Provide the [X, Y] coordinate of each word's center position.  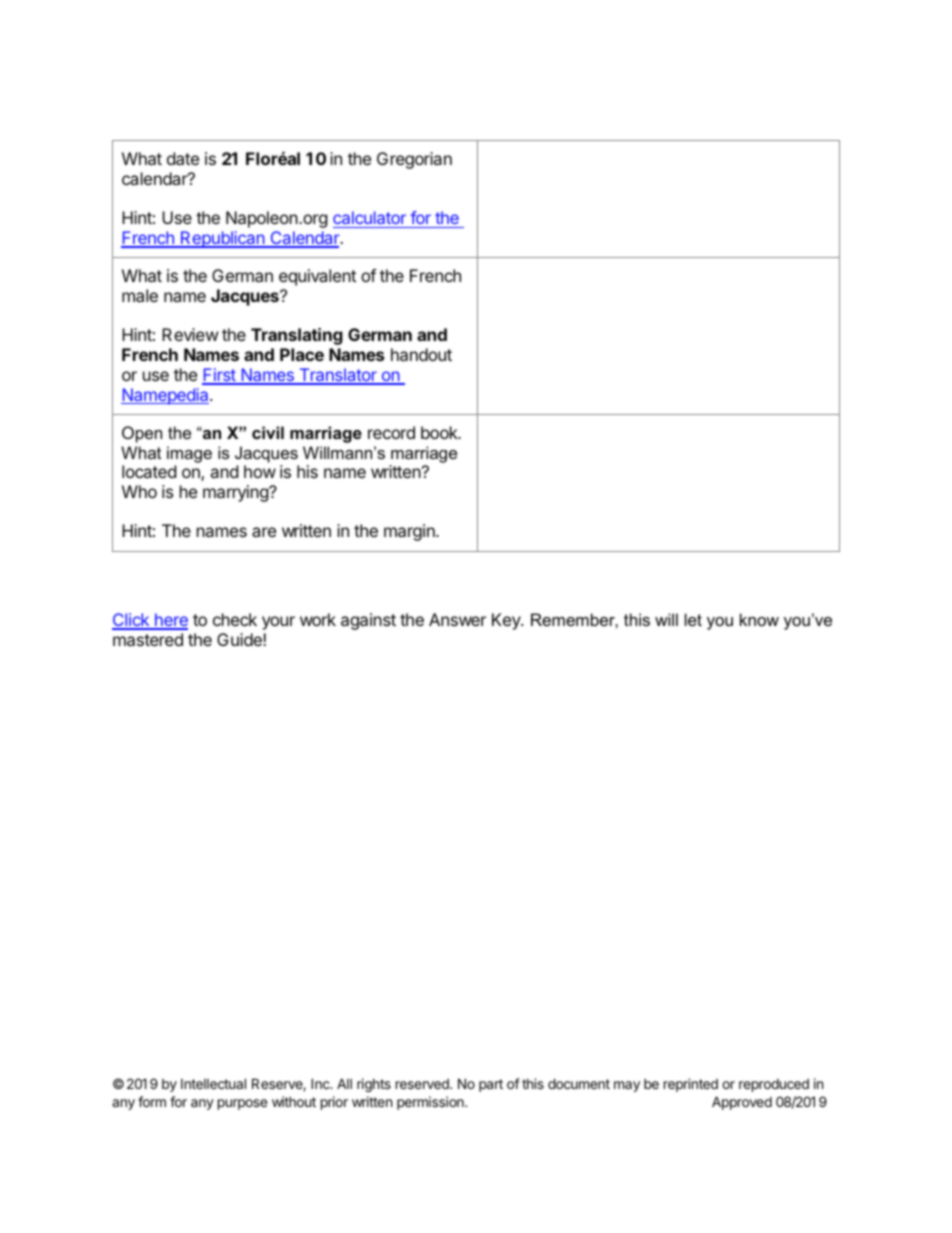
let [693, 619]
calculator [369, 217]
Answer [457, 619]
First [220, 376]
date [183, 158]
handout [421, 354]
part [491, 1085]
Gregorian [414, 160]
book [440, 432]
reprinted [691, 1085]
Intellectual [213, 1083]
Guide [240, 639]
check [235, 619]
